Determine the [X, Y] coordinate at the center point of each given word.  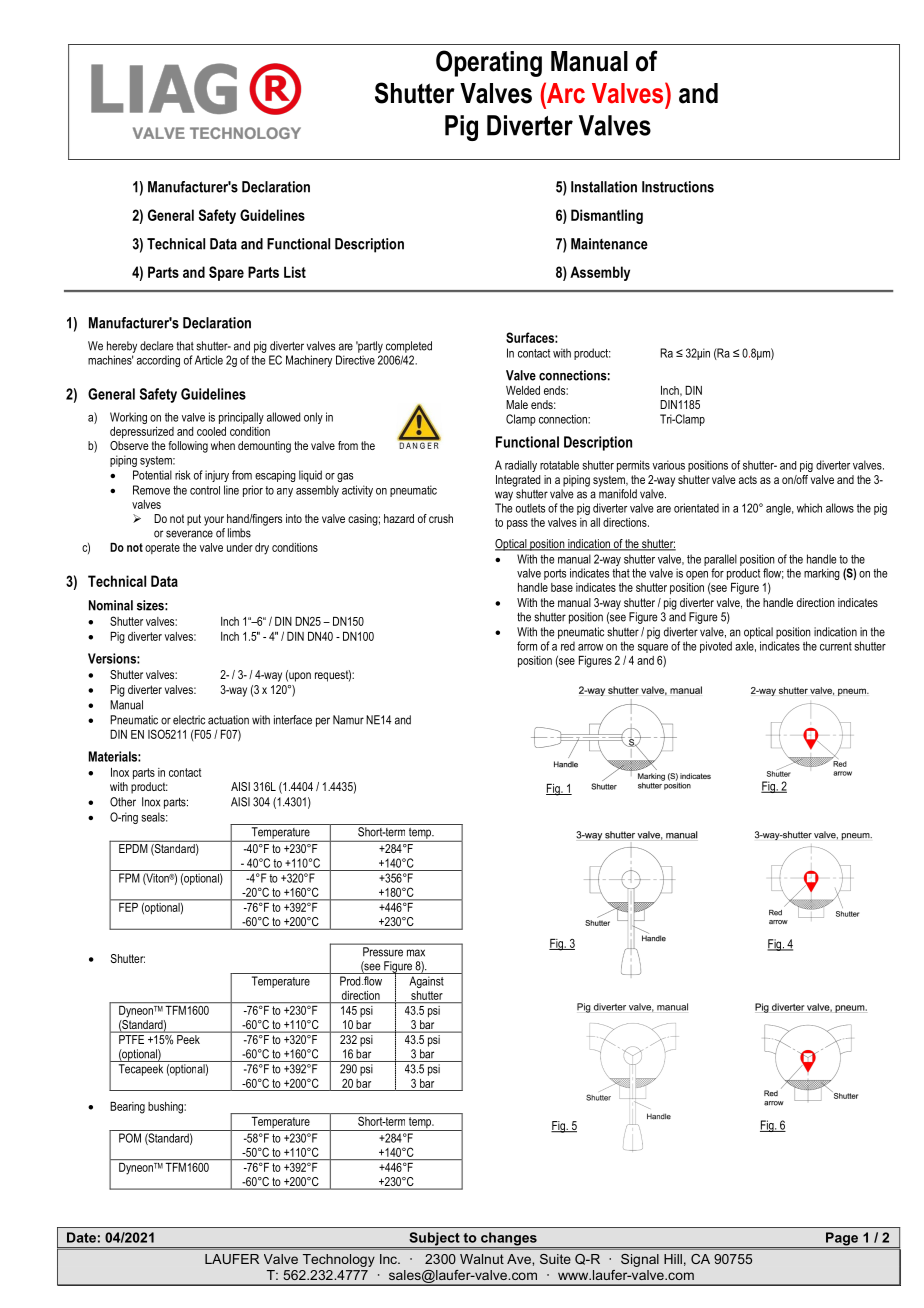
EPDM [133, 848]
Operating [489, 63]
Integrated [518, 481]
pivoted [716, 647]
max [416, 953]
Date [81, 1237]
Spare [226, 273]
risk [183, 475]
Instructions [678, 187]
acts [748, 479]
